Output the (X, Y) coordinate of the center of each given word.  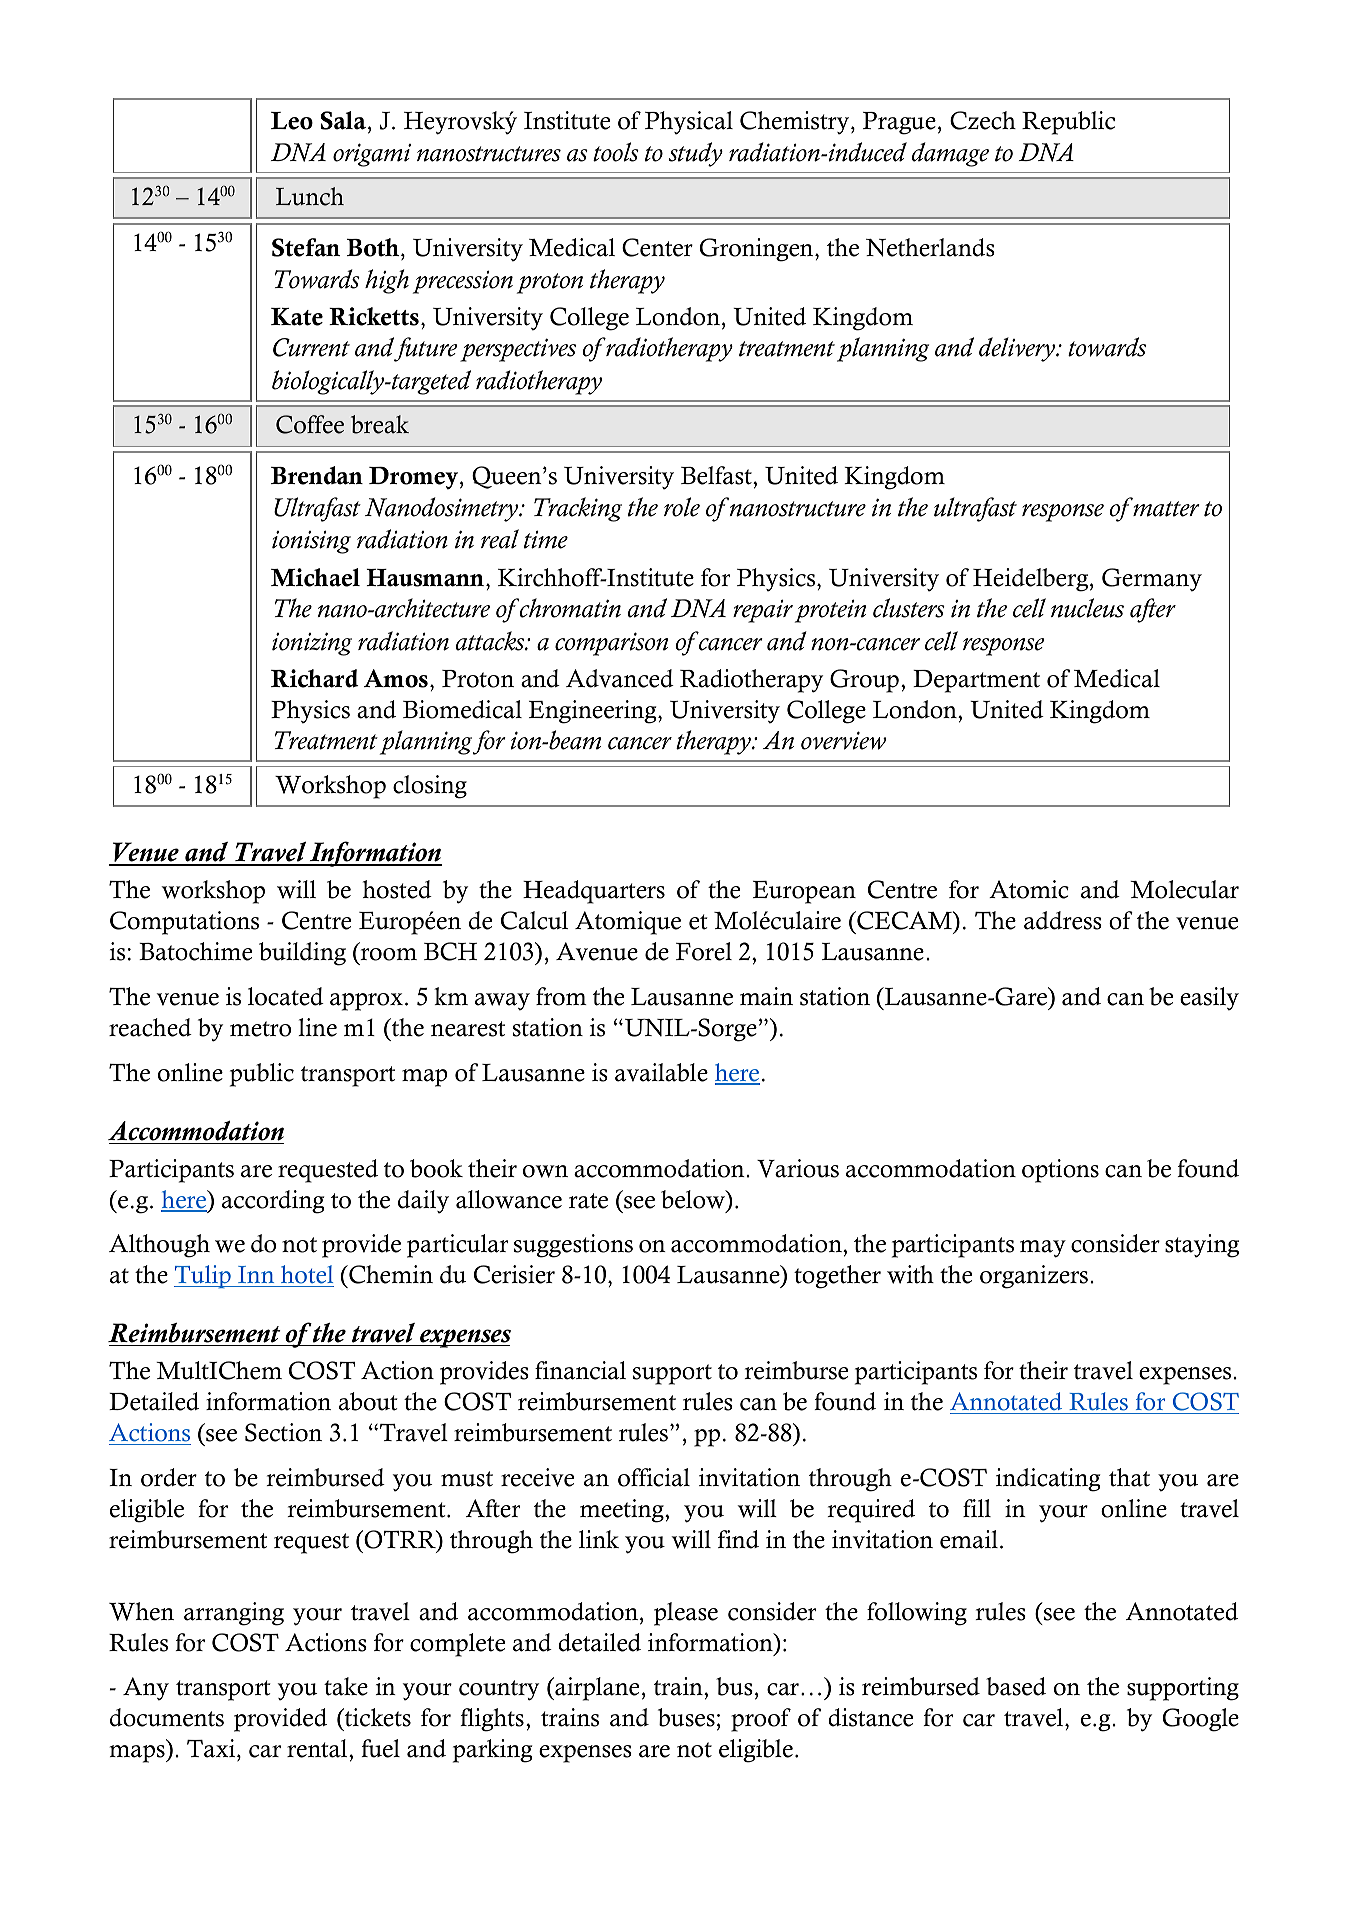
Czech (983, 120)
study (696, 154)
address (1063, 920)
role (682, 507)
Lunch (310, 196)
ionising (311, 542)
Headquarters (594, 892)
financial (580, 1370)
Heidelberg (1032, 580)
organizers (1034, 1277)
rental (318, 1748)
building (302, 954)
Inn (256, 1274)
